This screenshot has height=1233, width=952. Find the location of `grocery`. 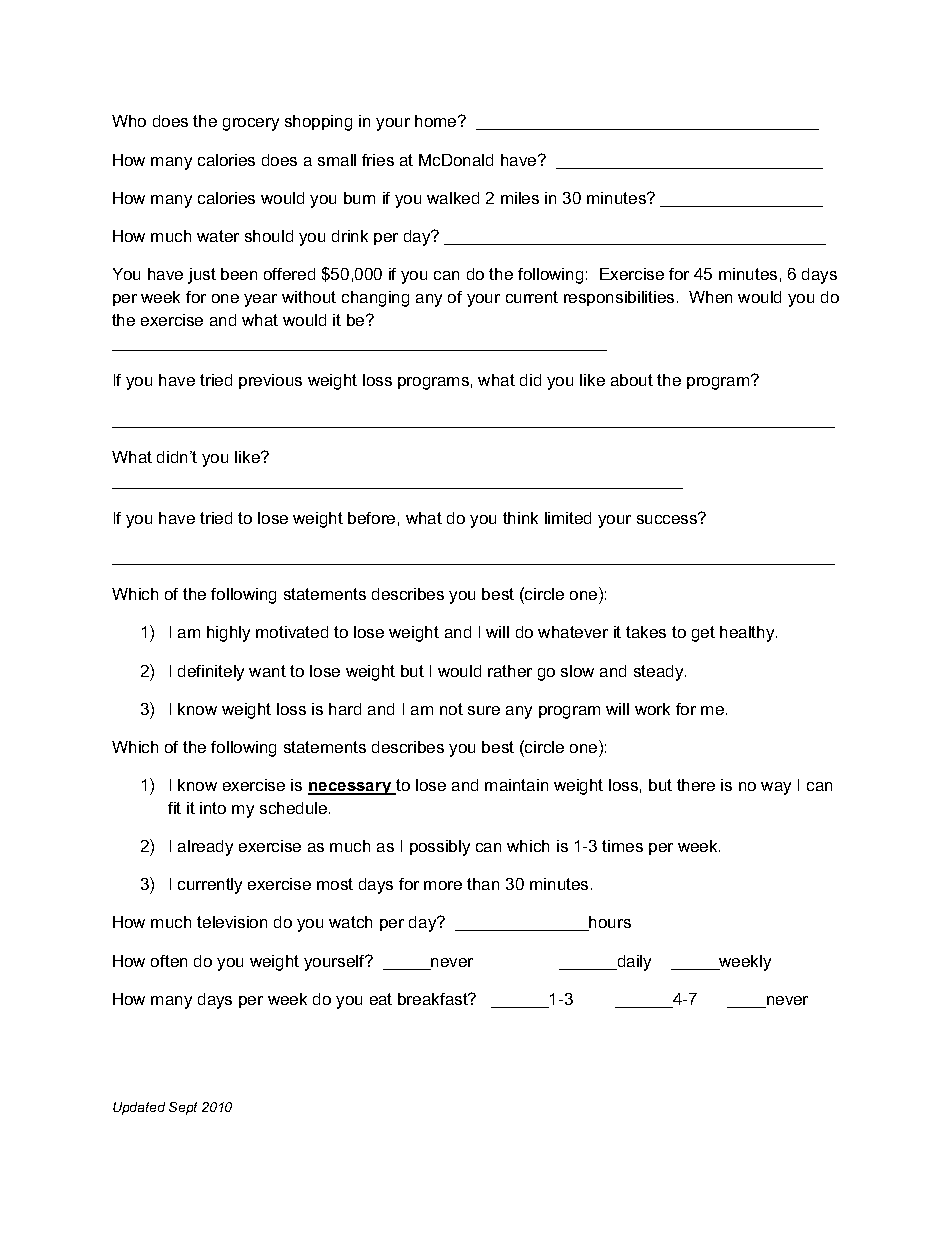

grocery is located at coordinates (251, 124).
